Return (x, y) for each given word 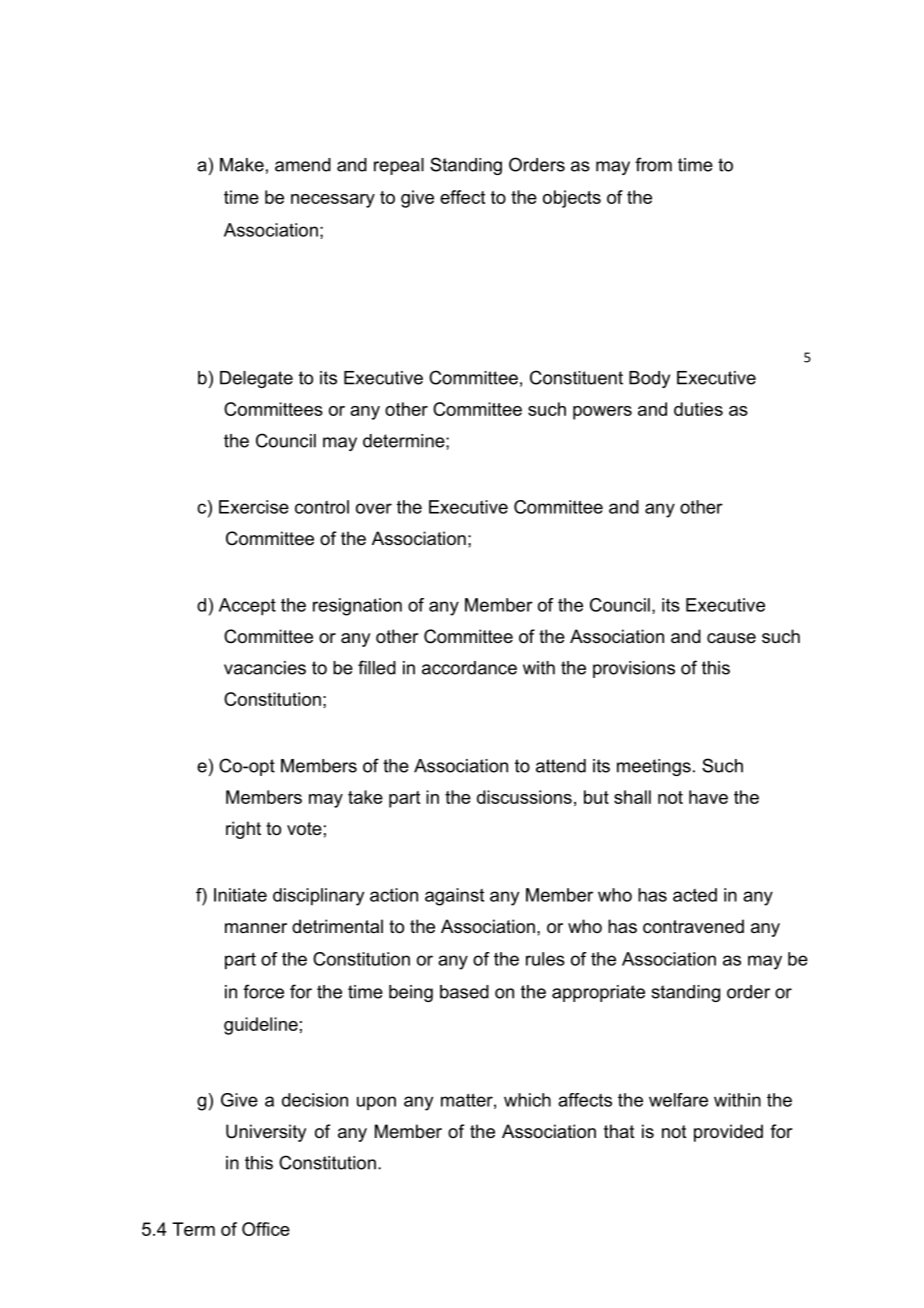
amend (303, 165)
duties (698, 409)
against (454, 897)
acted (695, 895)
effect (462, 197)
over (374, 508)
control (322, 507)
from (653, 164)
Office (266, 1229)
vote (304, 828)
